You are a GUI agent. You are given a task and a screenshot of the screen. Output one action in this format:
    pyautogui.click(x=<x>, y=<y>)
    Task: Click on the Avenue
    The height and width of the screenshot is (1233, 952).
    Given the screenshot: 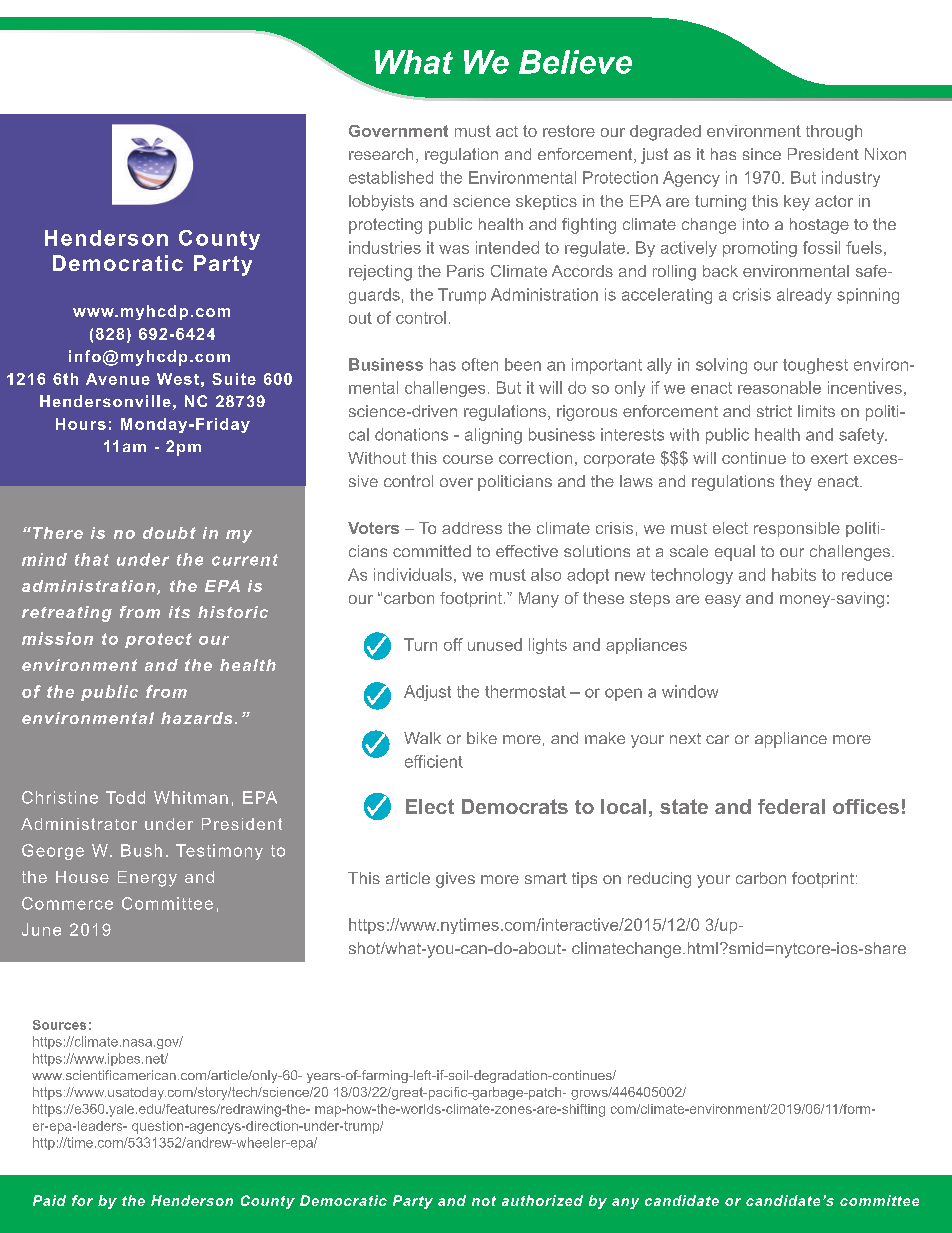 What is the action you would take?
    pyautogui.click(x=118, y=379)
